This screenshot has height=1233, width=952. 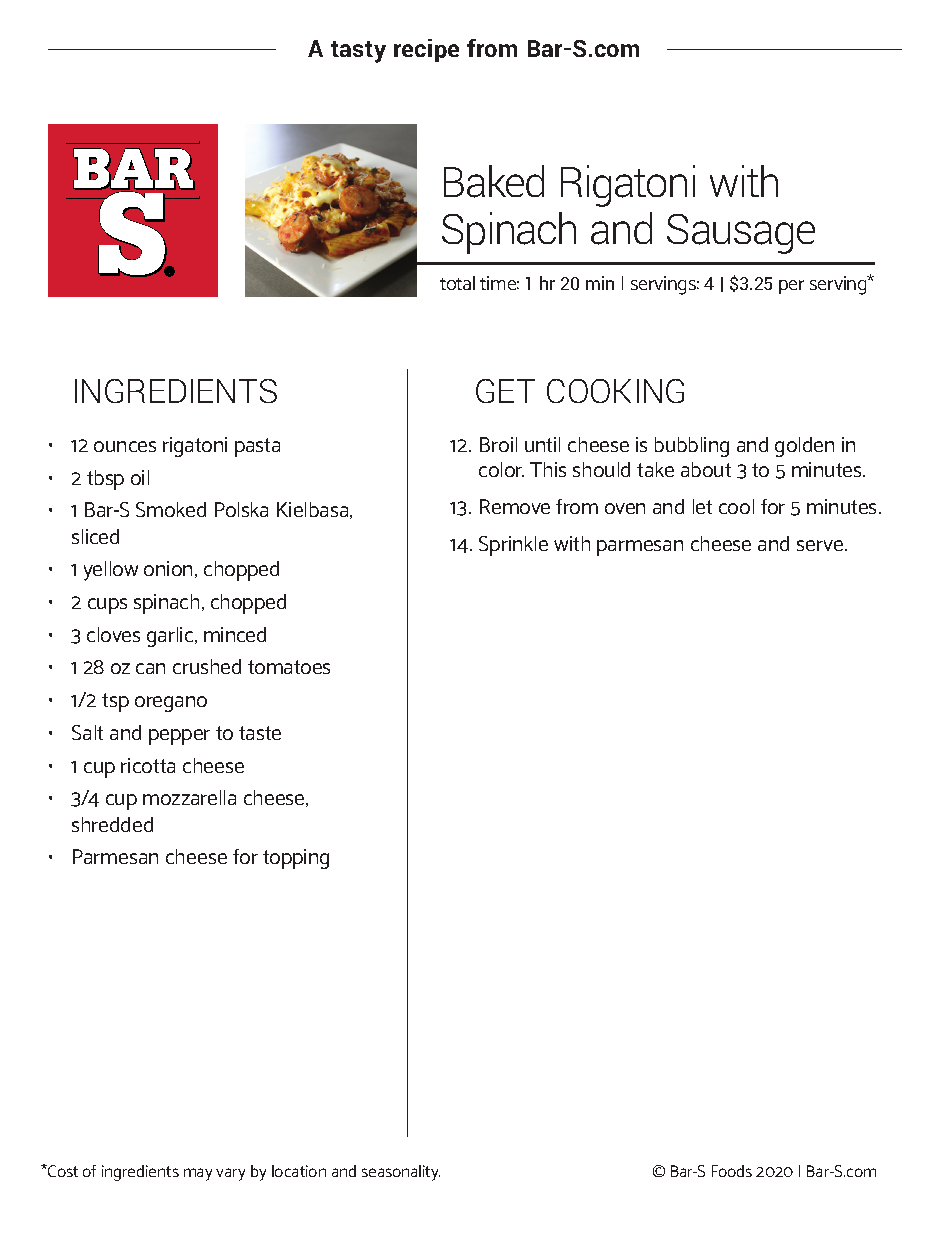 What do you see at coordinates (296, 859) in the screenshot?
I see `topping` at bounding box center [296, 859].
